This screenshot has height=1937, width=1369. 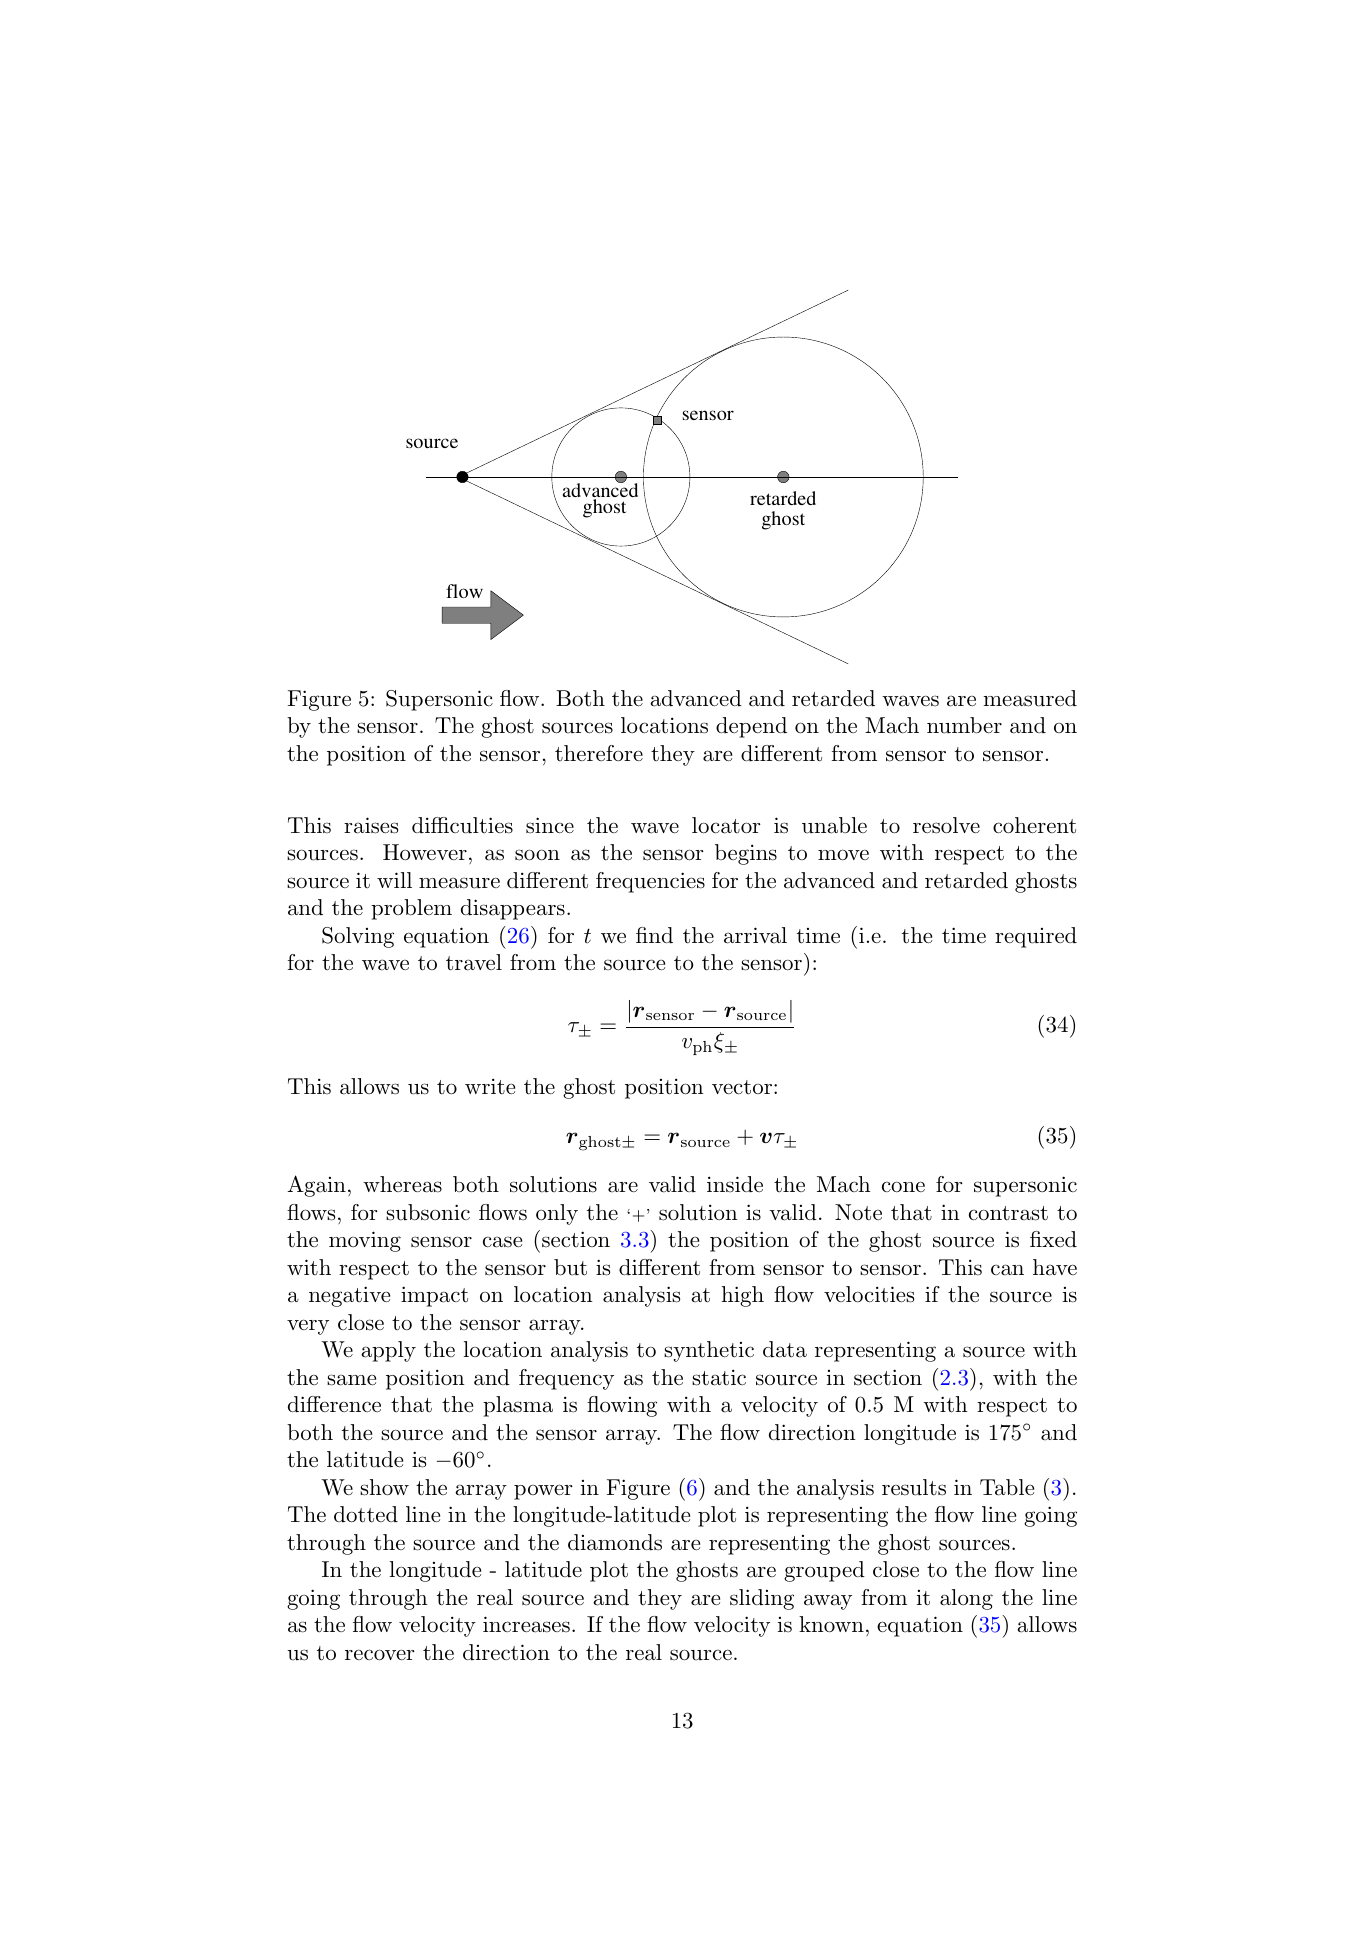 I want to click on required, so click(x=1036, y=937).
